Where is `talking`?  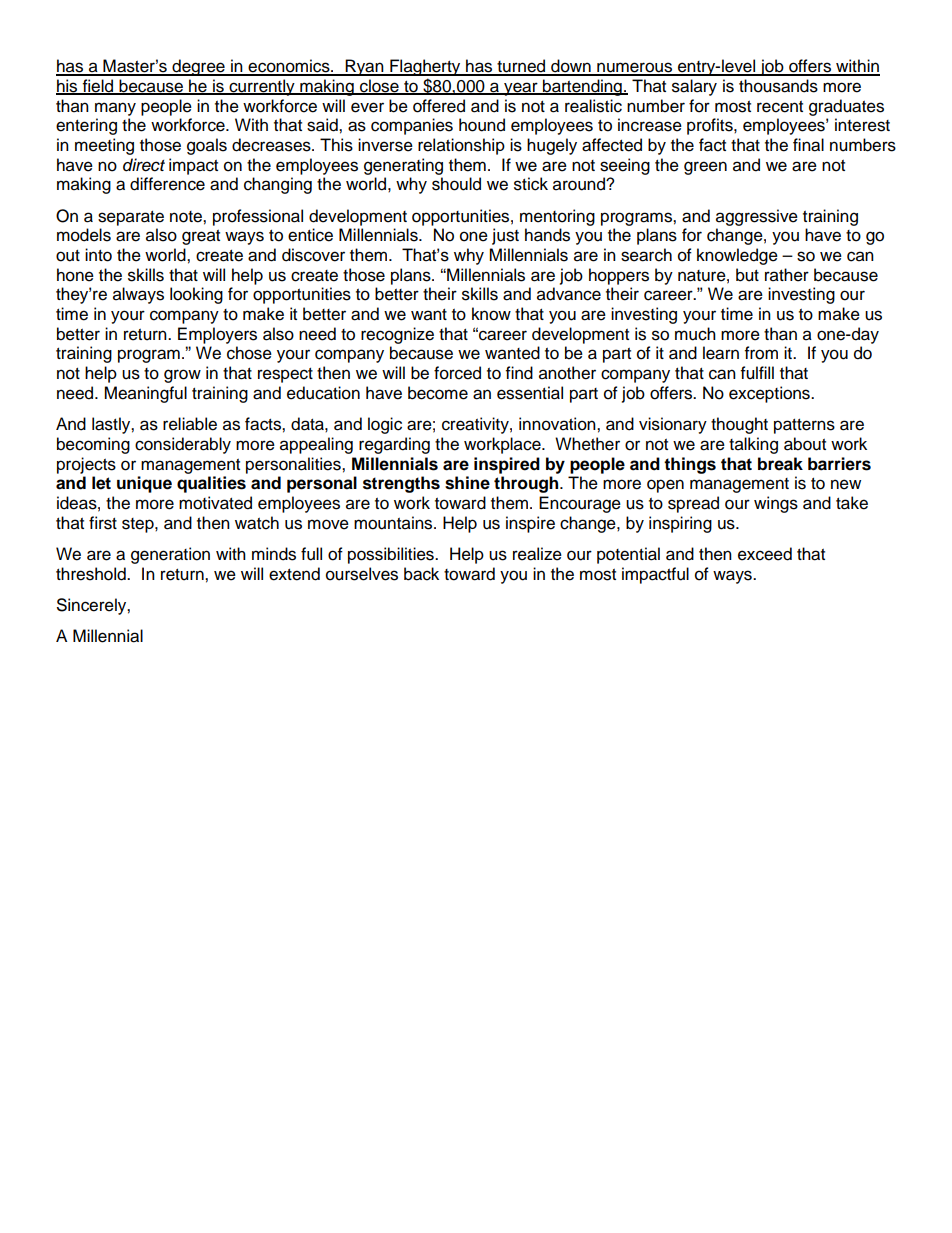
talking is located at coordinates (753, 445).
